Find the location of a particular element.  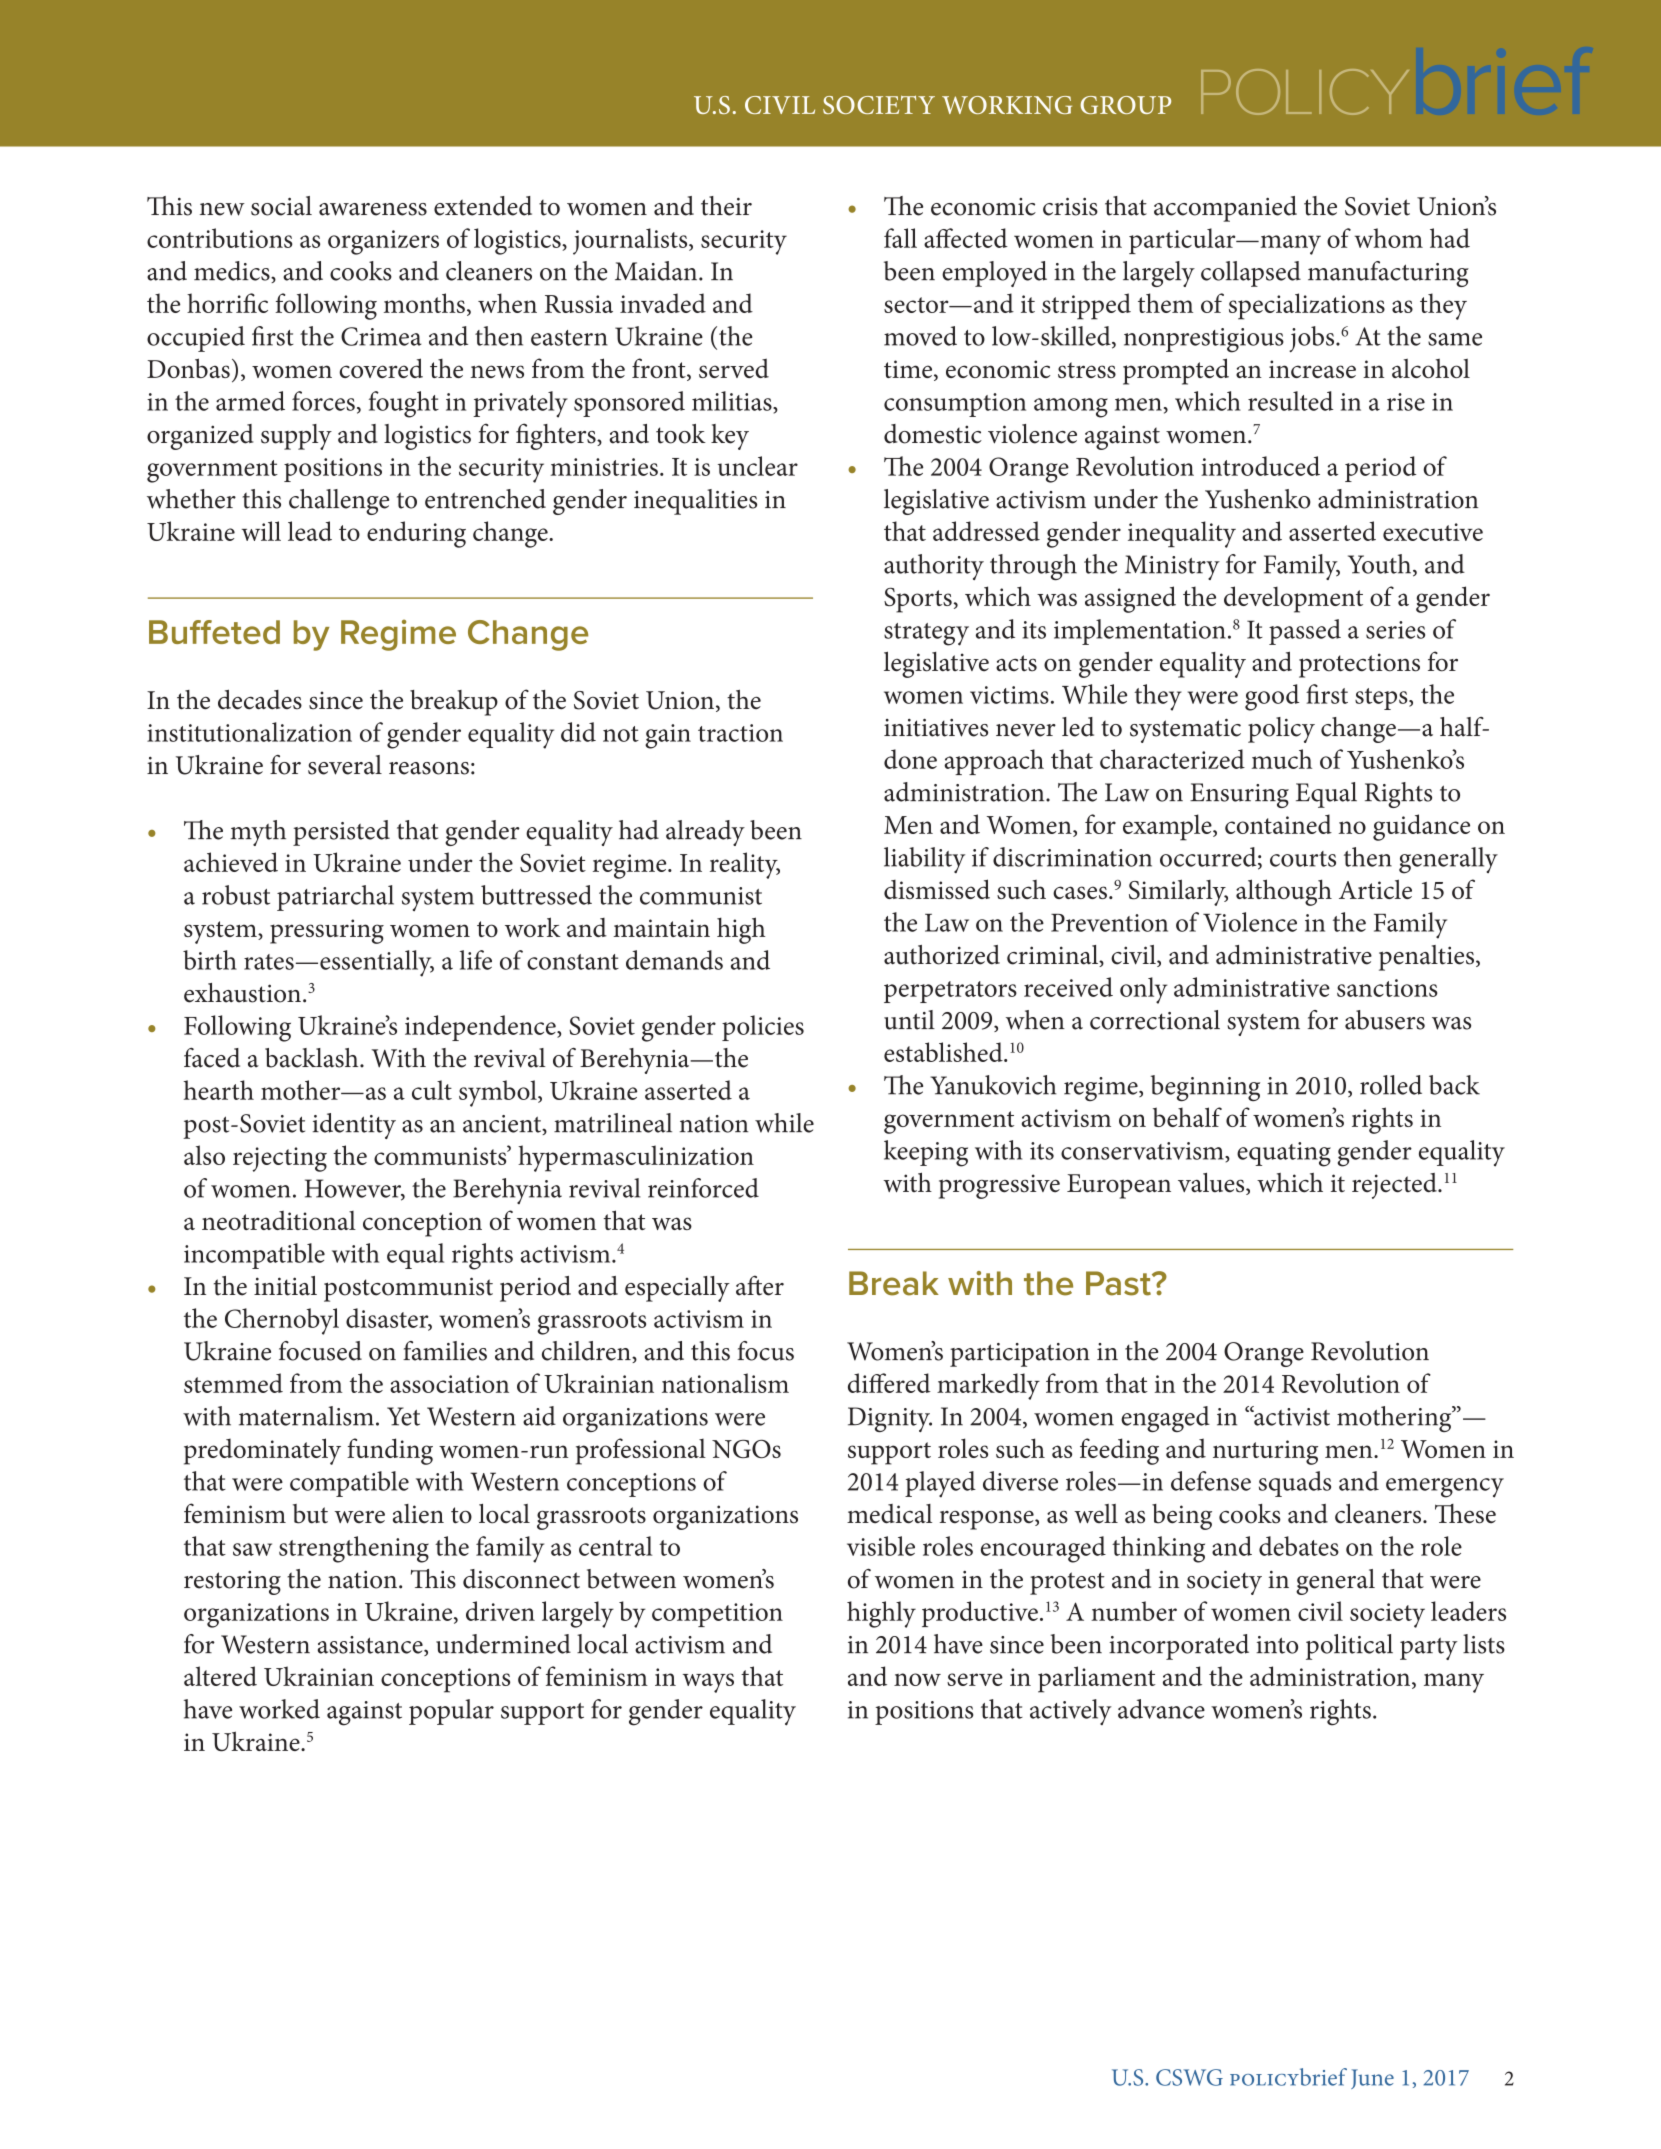

awareness is located at coordinates (373, 209).
